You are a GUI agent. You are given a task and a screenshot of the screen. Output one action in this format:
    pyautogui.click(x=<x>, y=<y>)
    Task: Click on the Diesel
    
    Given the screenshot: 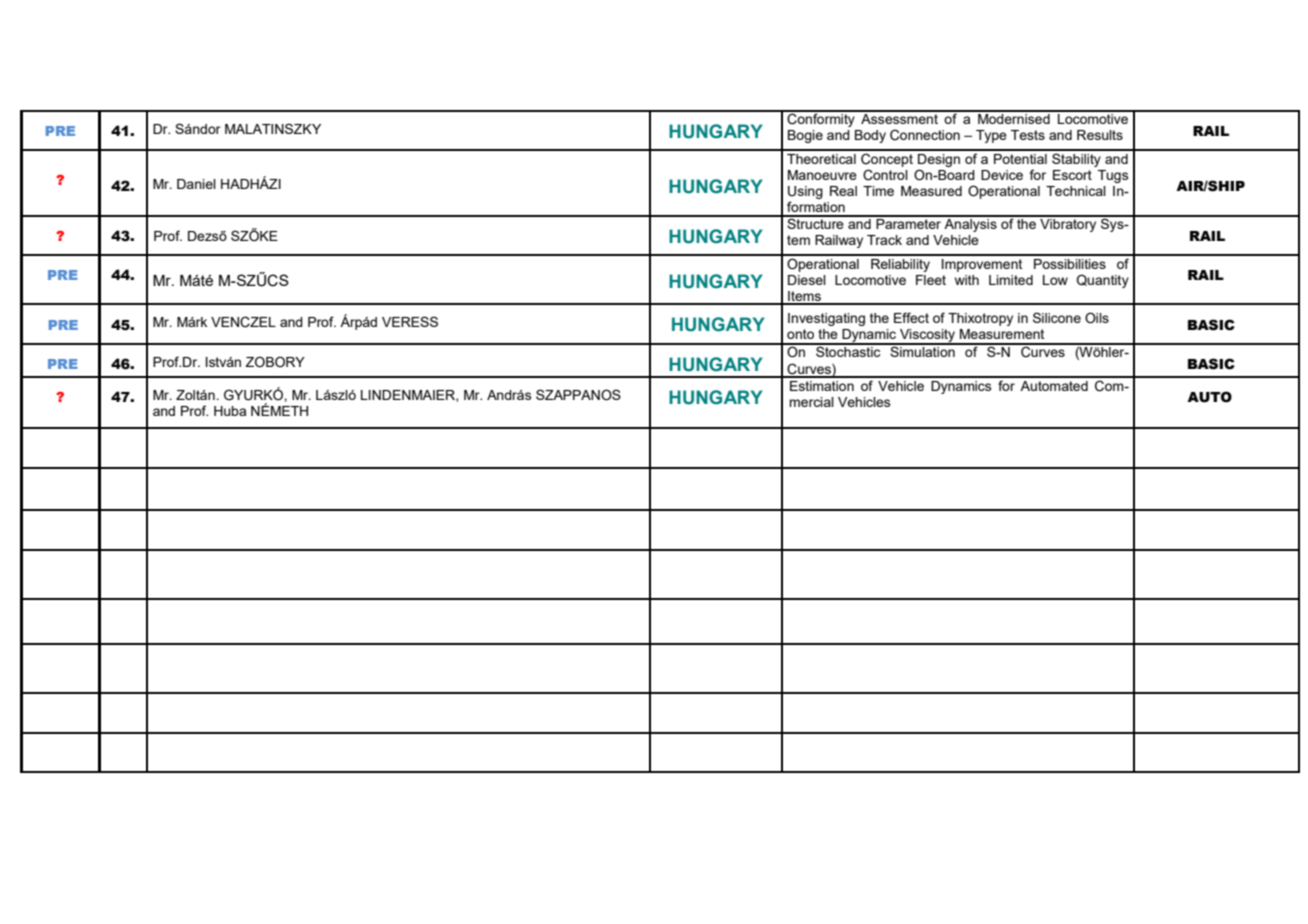 What is the action you would take?
    pyautogui.click(x=807, y=280)
